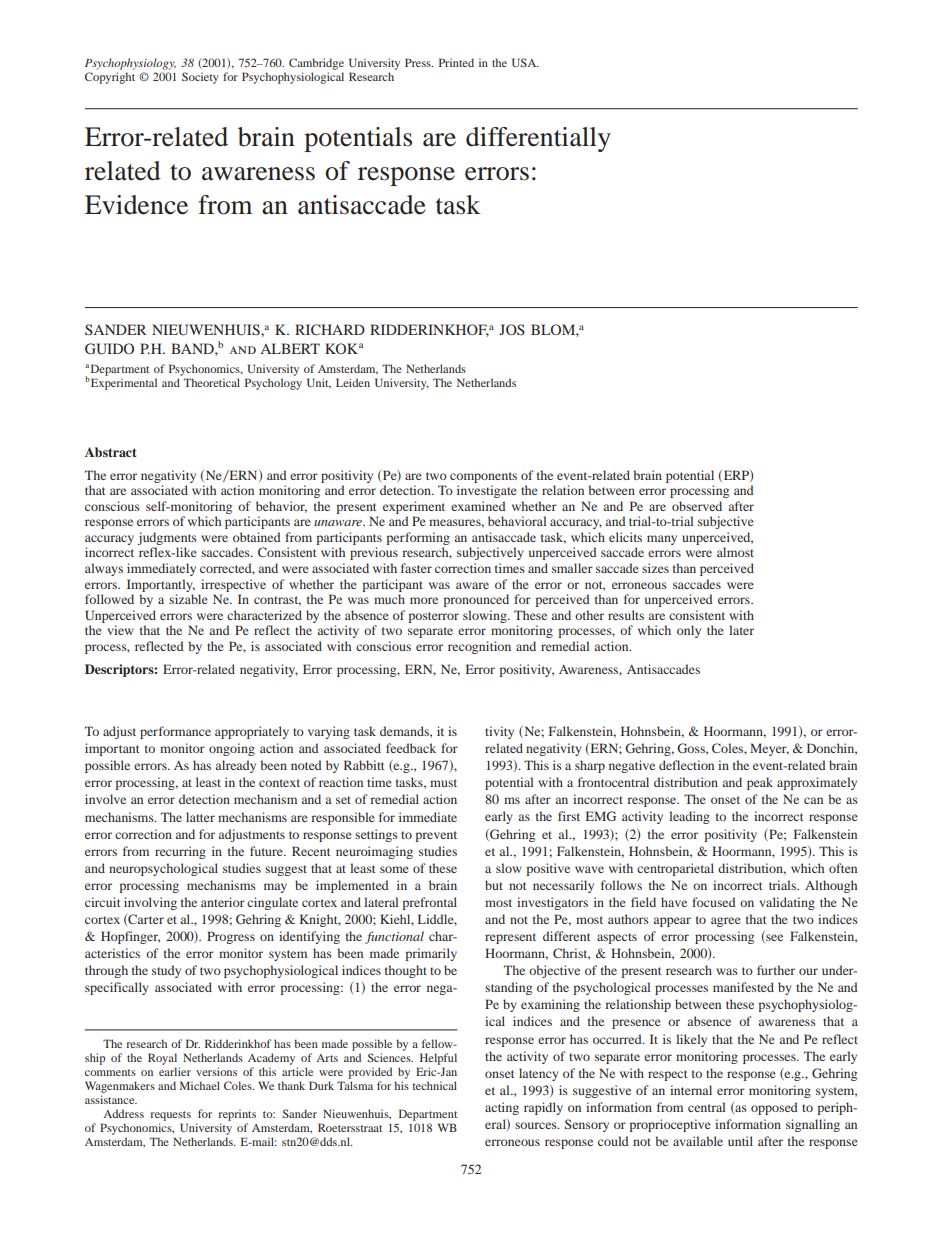 This page has width=952, height=1233. I want to click on Society, so click(200, 78).
